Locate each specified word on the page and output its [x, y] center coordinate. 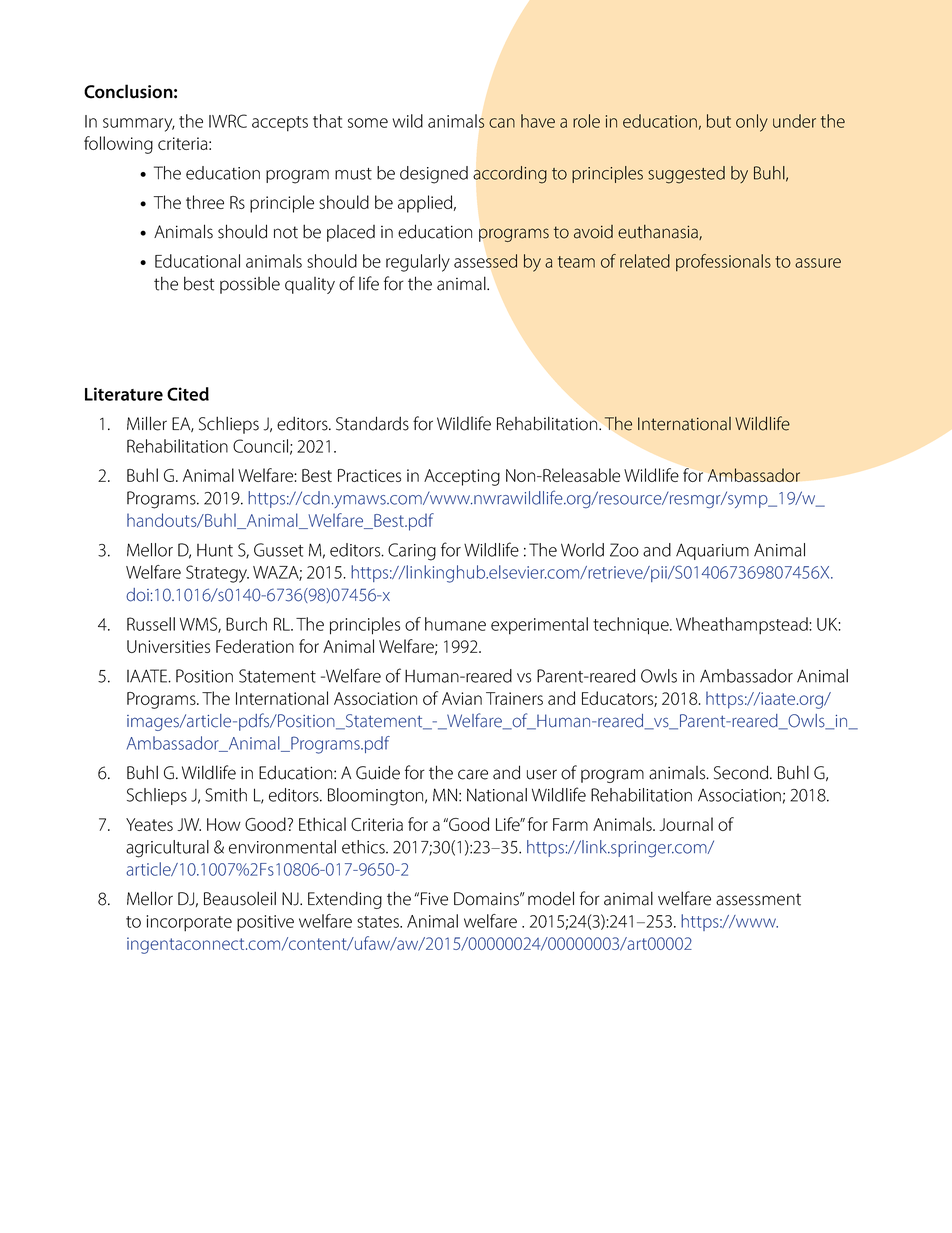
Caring [412, 552]
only [752, 123]
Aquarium [712, 551]
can [502, 123]
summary [139, 125]
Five [434, 899]
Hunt [215, 550]
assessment [758, 899]
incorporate [189, 923]
